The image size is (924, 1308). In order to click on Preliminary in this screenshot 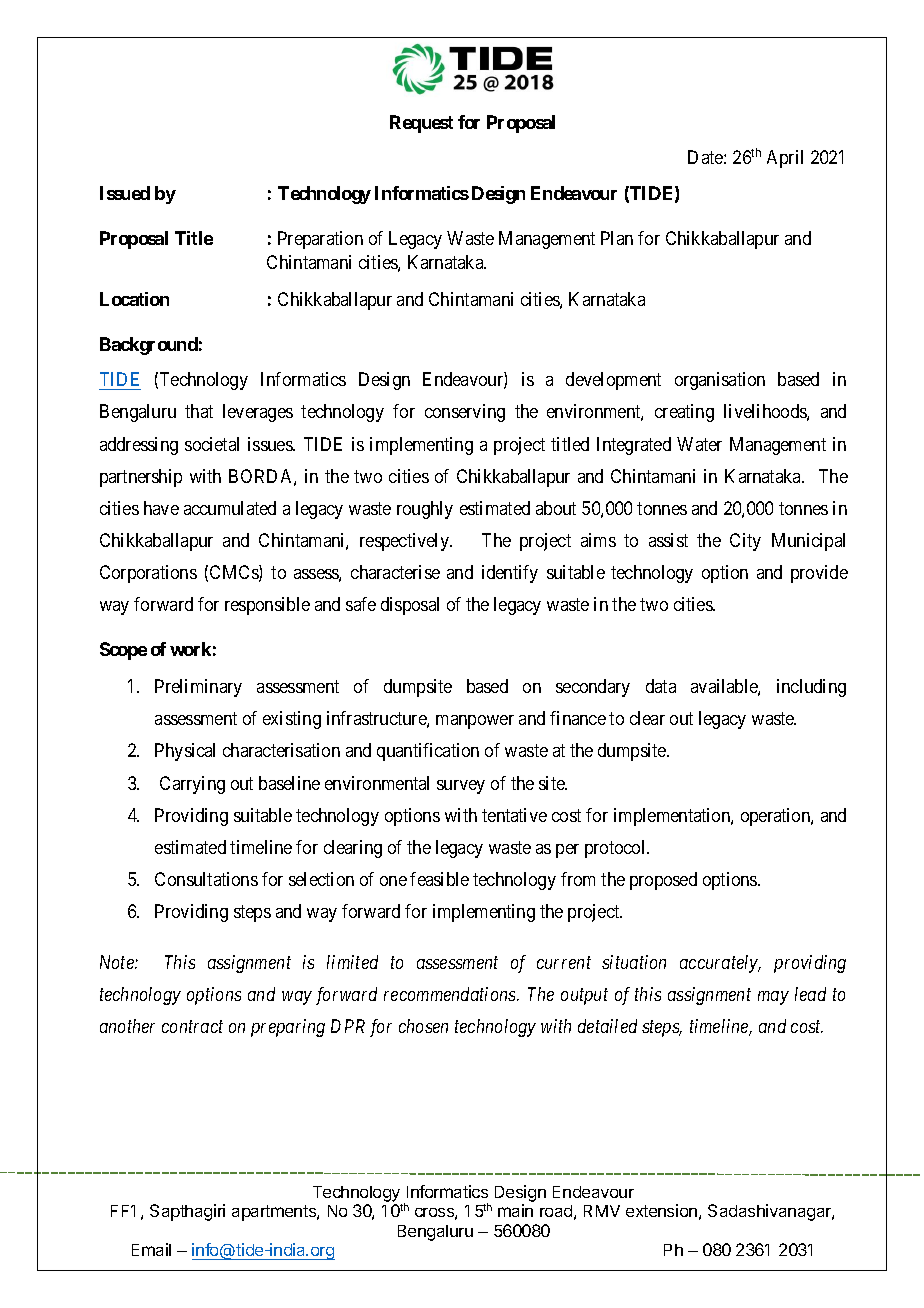, I will do `click(198, 688)`.
